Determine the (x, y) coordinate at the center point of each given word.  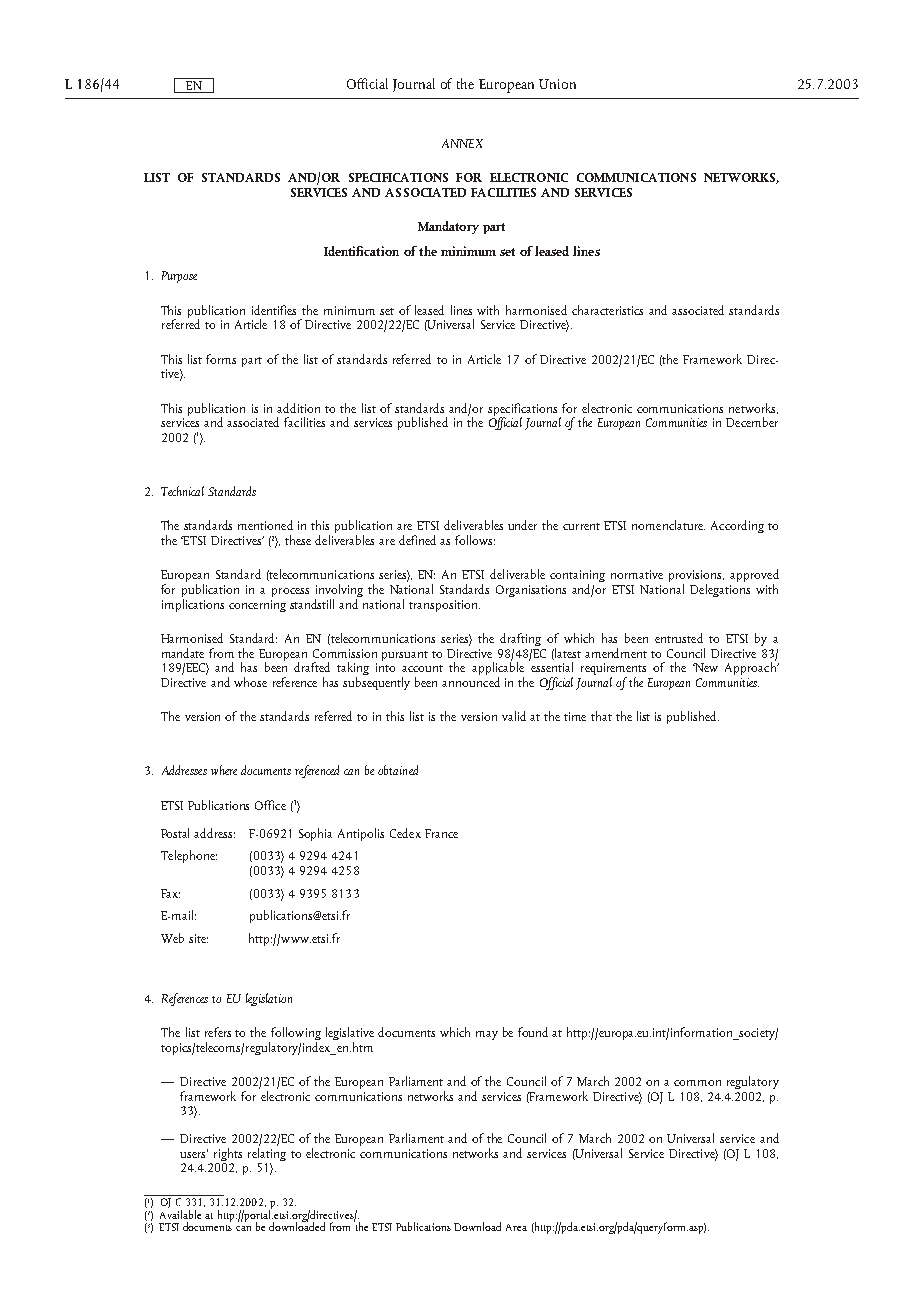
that (601, 716)
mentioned (265, 525)
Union (557, 84)
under (522, 525)
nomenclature (668, 525)
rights (226, 1156)
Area (516, 1227)
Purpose (179, 277)
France (441, 833)
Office (270, 805)
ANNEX (462, 143)
